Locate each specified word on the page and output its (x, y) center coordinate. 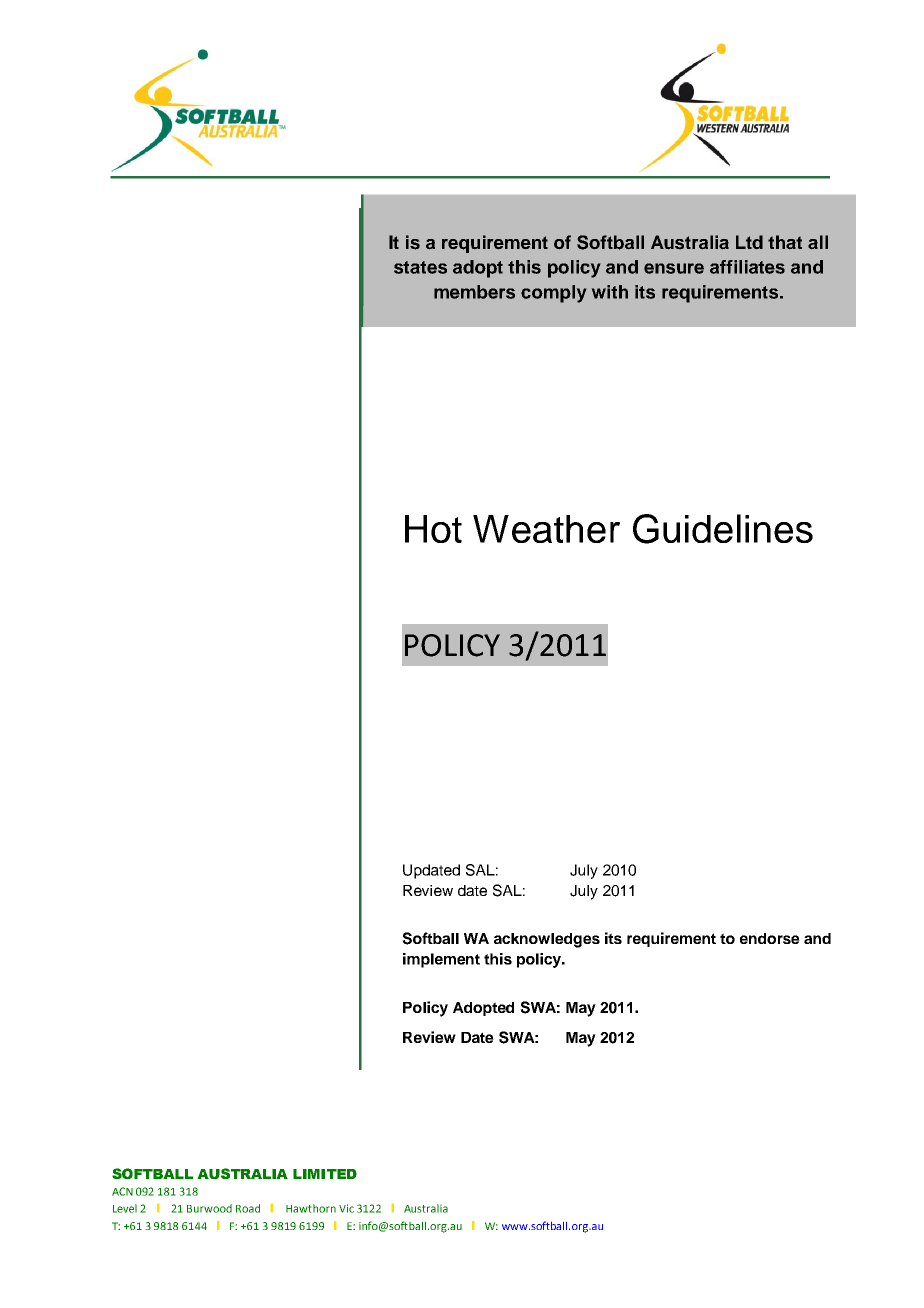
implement (441, 960)
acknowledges (547, 940)
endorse (770, 938)
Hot (433, 529)
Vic (346, 1208)
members (474, 292)
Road (248, 1208)
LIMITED (325, 1174)
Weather (546, 529)
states (420, 267)
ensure (674, 268)
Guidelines (723, 529)
